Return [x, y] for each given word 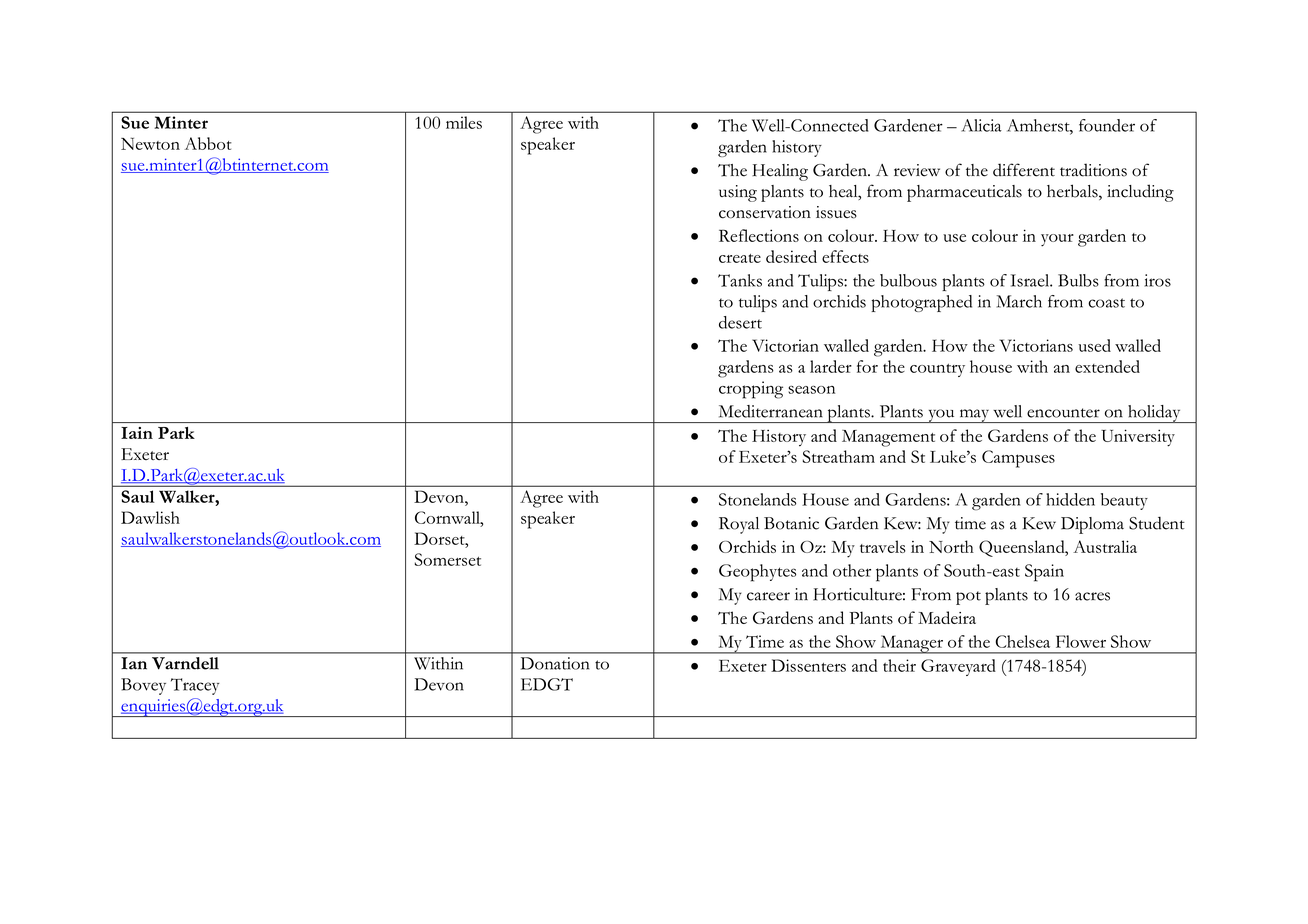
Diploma [1092, 525]
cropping [751, 390]
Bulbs [1078, 280]
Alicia [981, 125]
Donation [555, 663]
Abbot [208, 143]
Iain [137, 433]
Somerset [448, 559]
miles [464, 122]
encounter [1063, 413]
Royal [739, 525]
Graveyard [958, 667]
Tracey [195, 686]
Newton [150, 143]
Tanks [740, 280]
